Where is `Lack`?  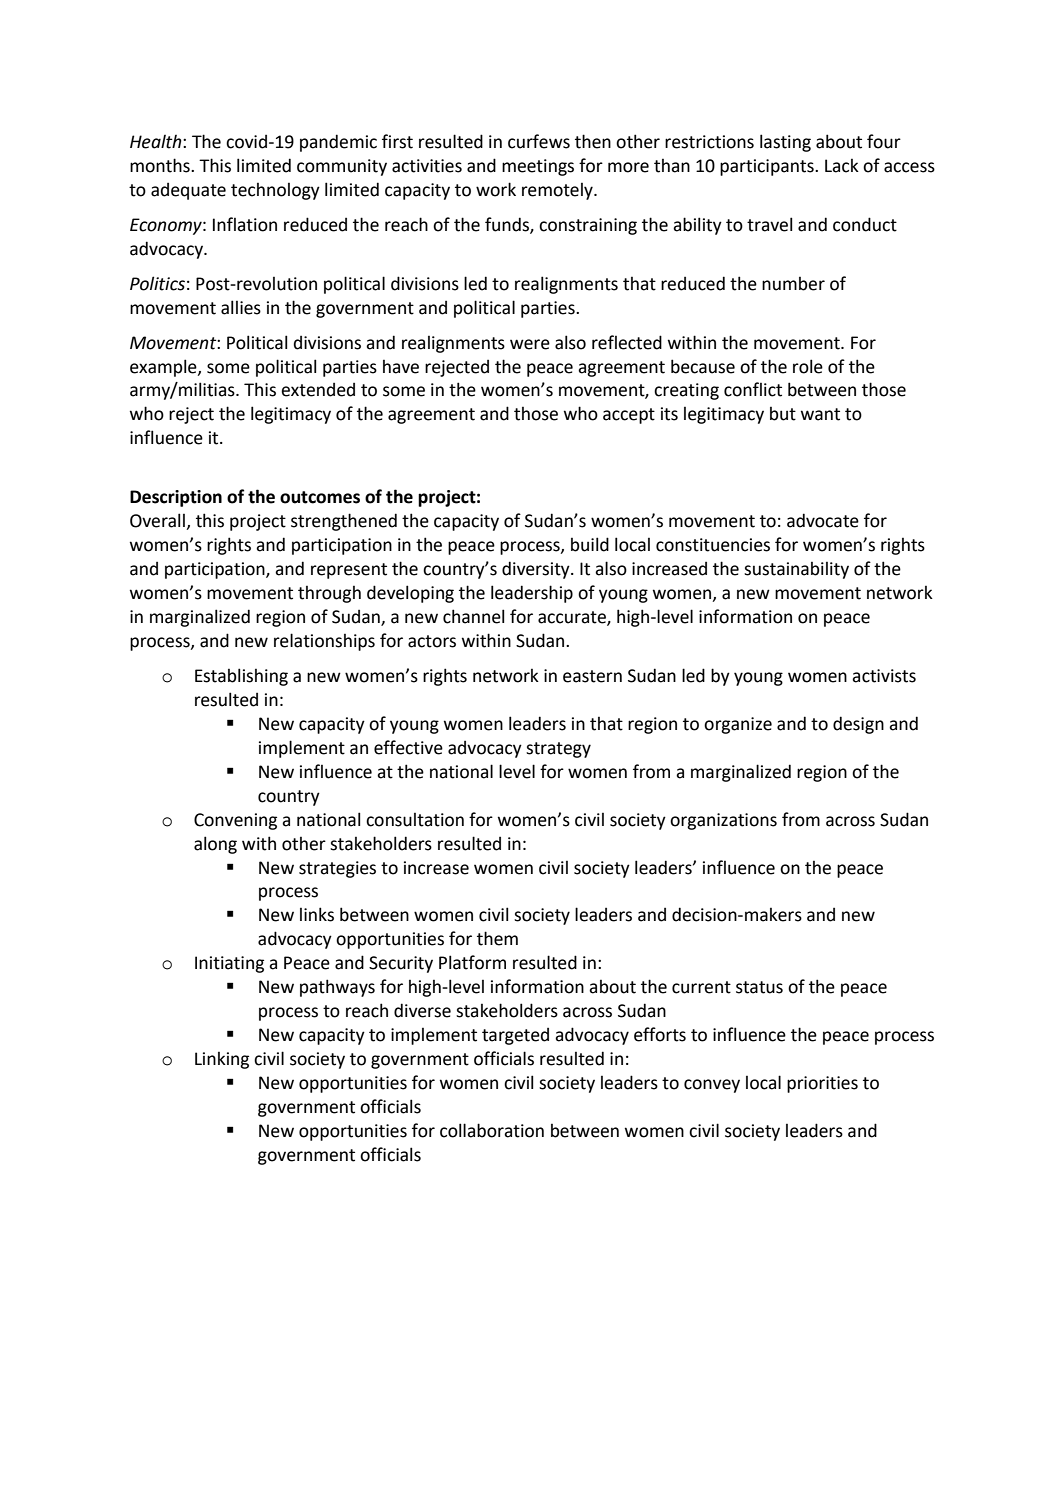
Lack is located at coordinates (842, 166).
